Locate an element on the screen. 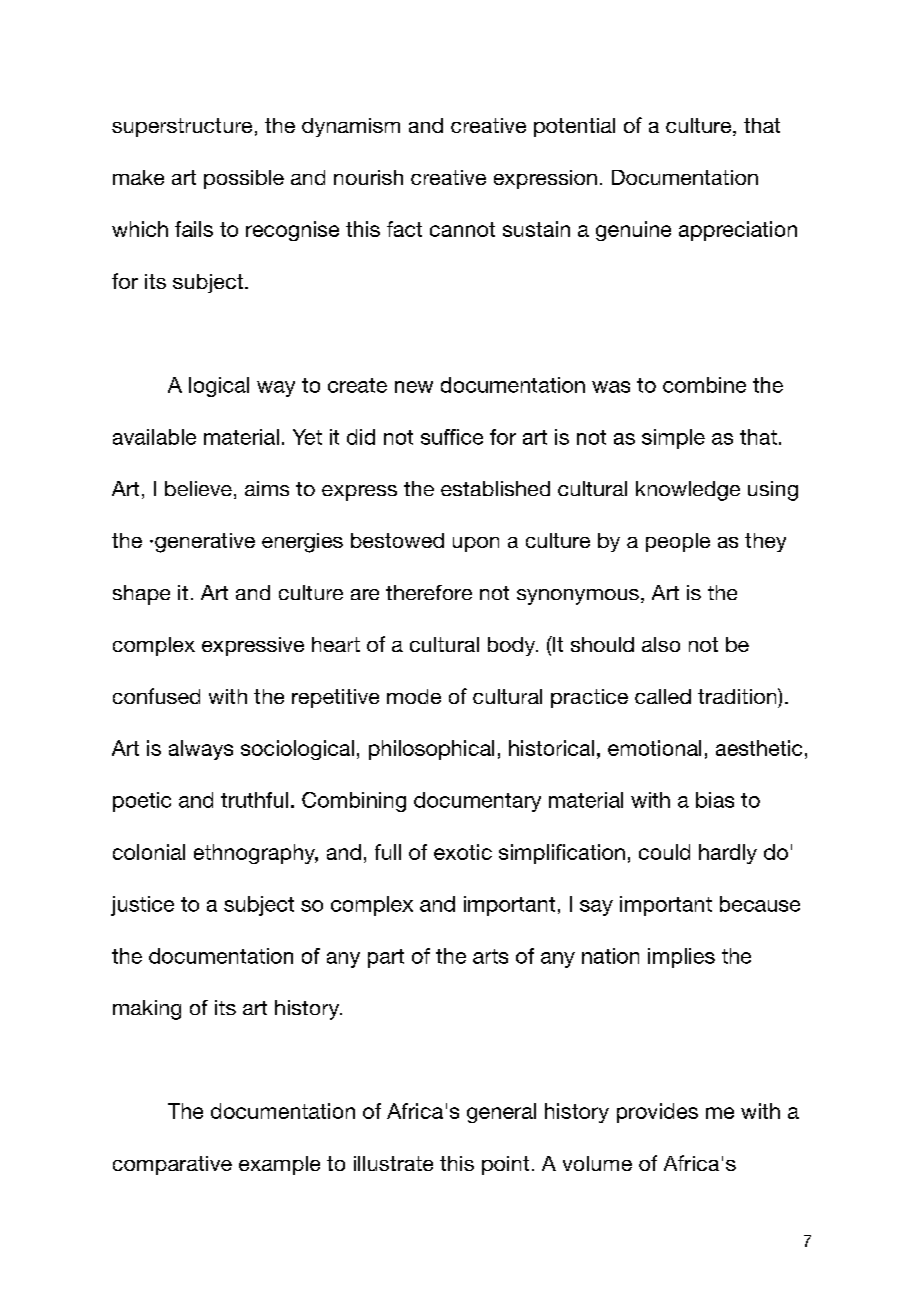 The width and height of the screenshot is (924, 1308). comparative is located at coordinates (172, 1165).
